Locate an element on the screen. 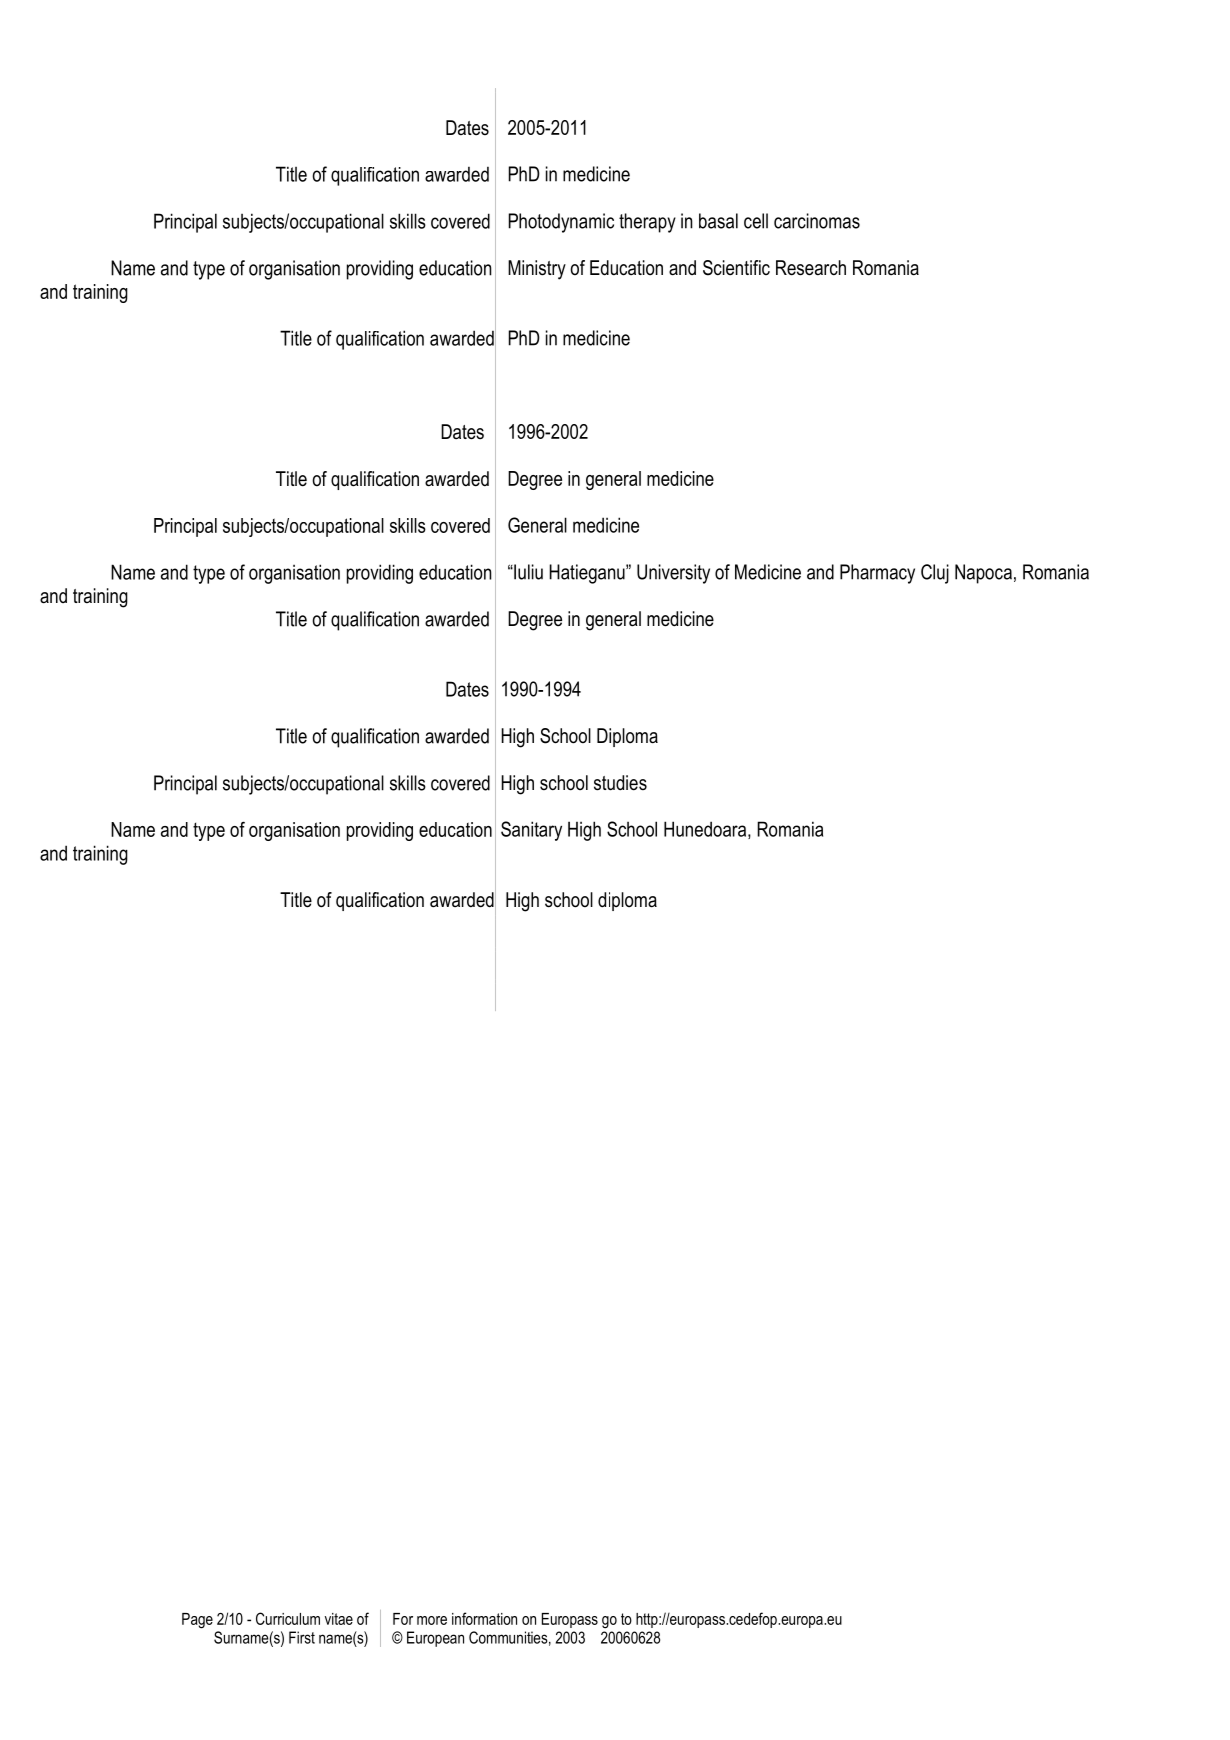  Scientific is located at coordinates (736, 268).
